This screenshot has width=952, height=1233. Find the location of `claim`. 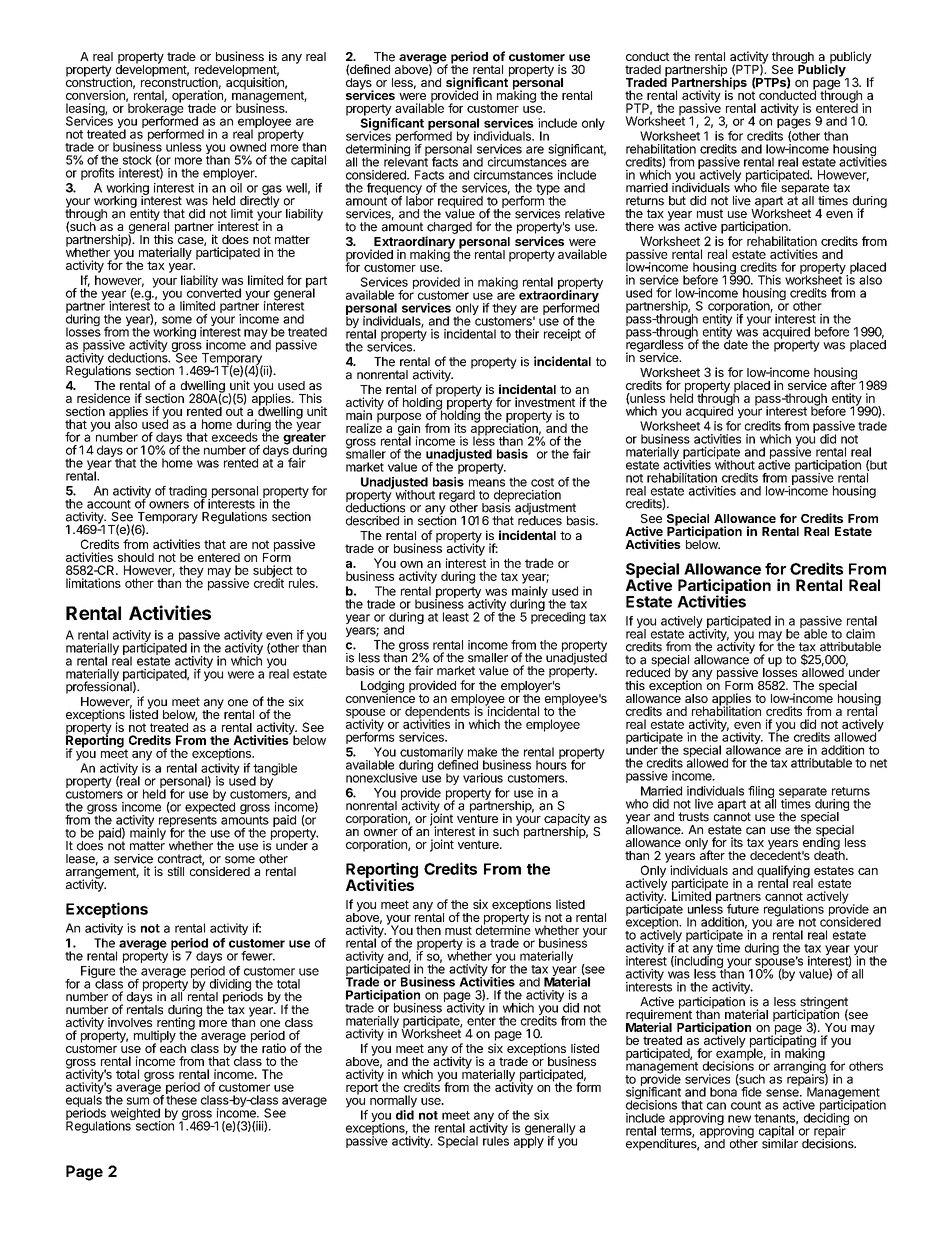

claim is located at coordinates (860, 634).
